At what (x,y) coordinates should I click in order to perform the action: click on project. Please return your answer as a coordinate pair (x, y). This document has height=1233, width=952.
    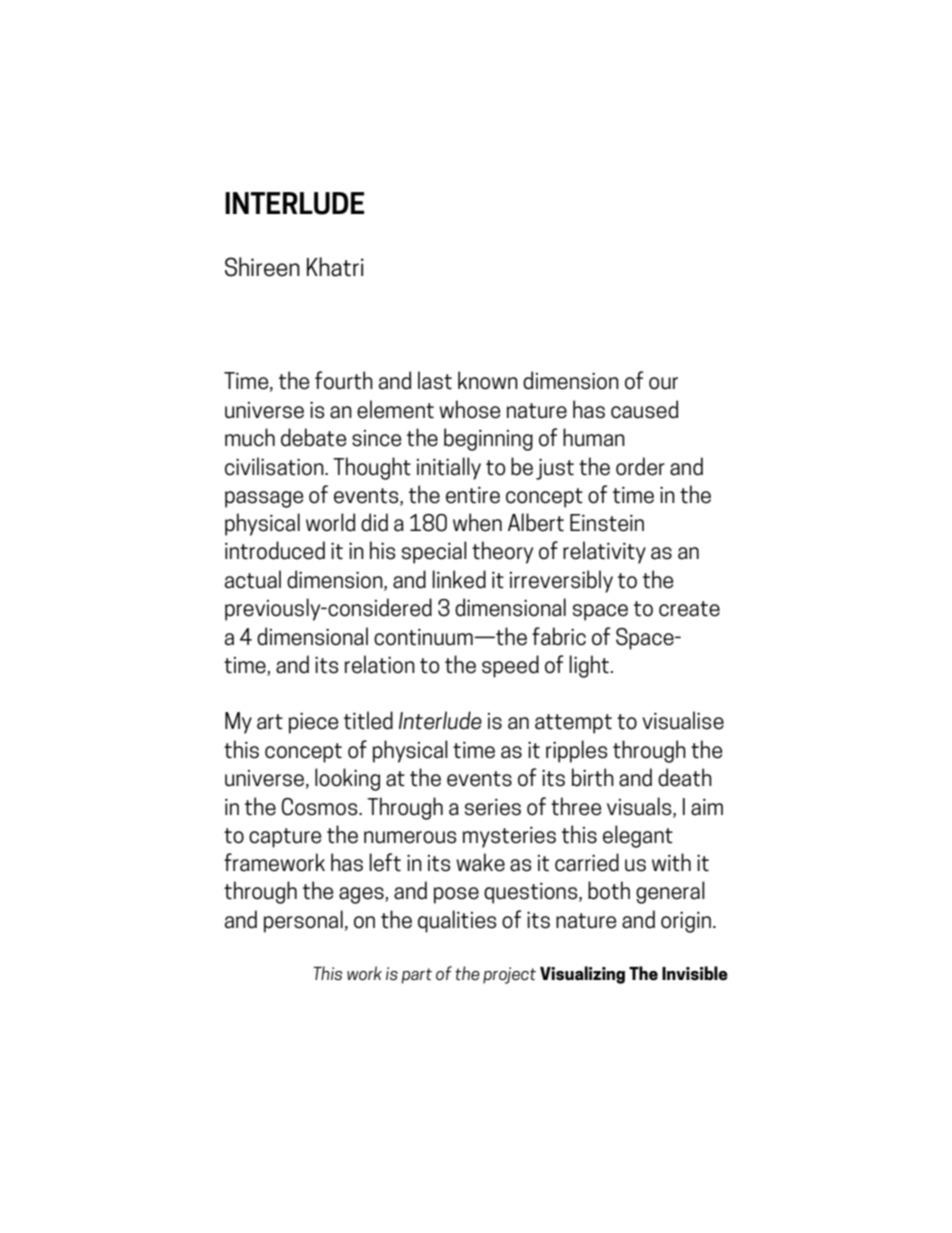
    Looking at the image, I should click on (509, 975).
